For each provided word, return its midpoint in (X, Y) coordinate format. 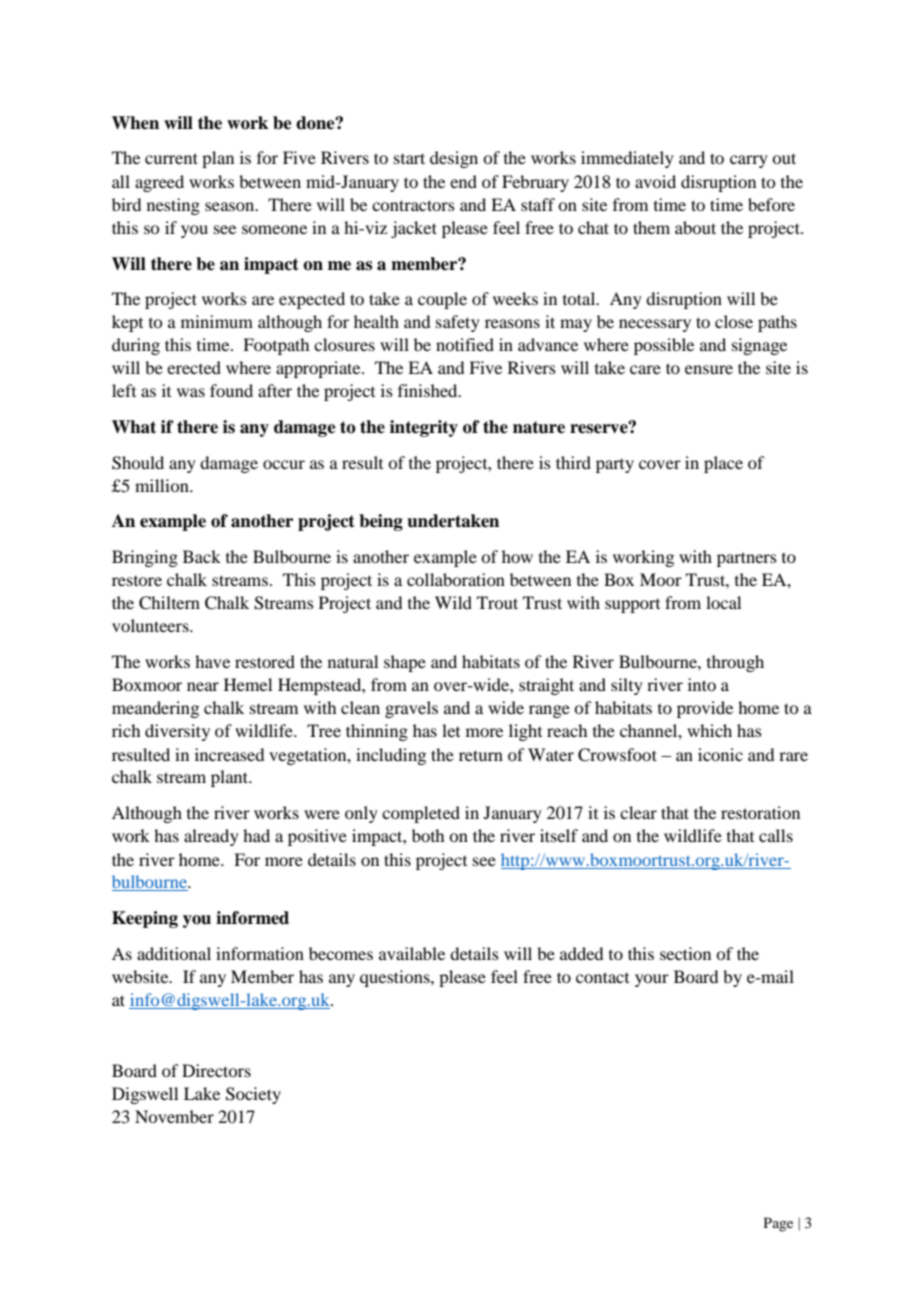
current (171, 158)
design (454, 159)
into (702, 684)
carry (749, 161)
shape (405, 663)
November (174, 1116)
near (203, 686)
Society (253, 1095)
